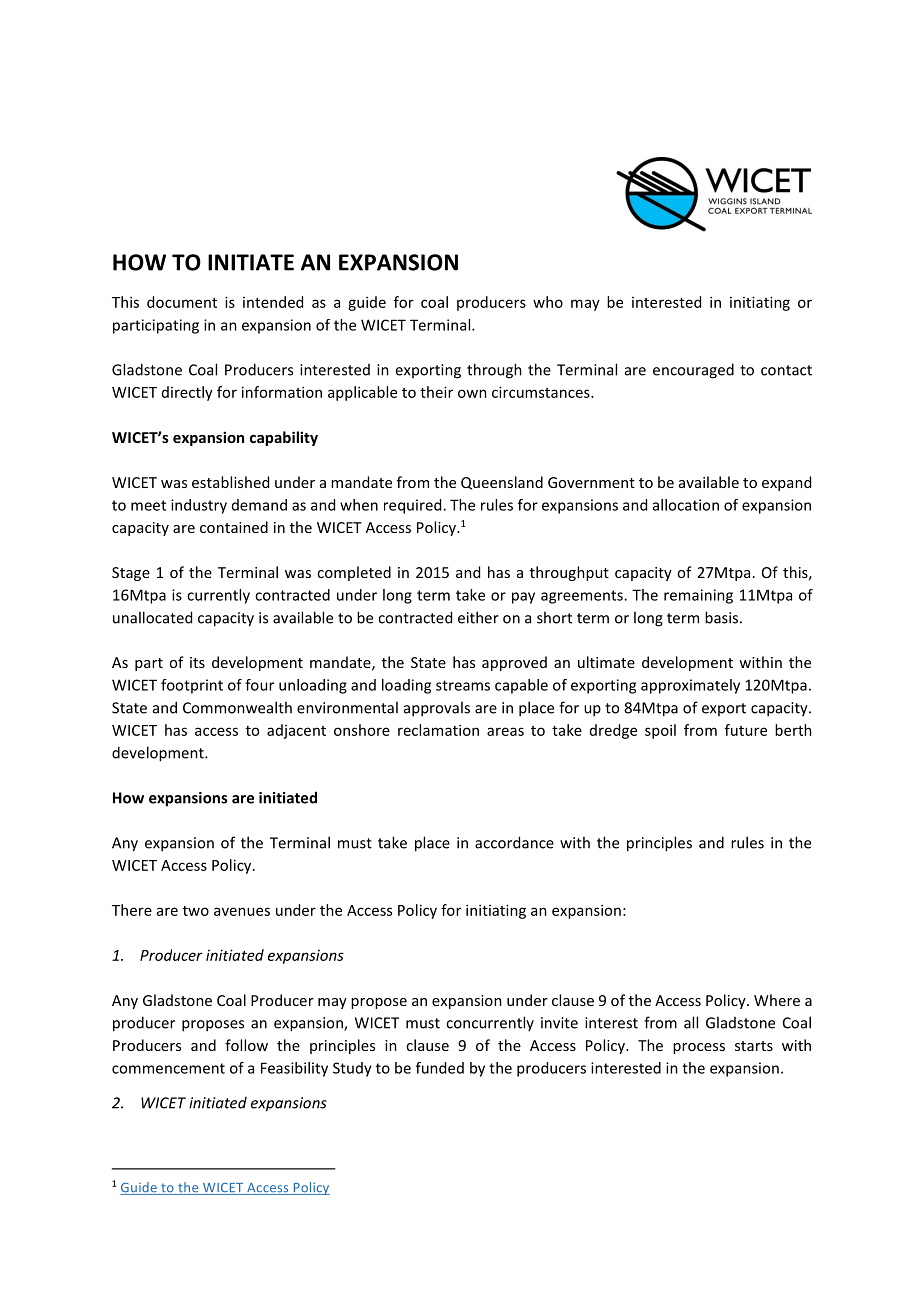 This document has width=924, height=1308. Describe the element at coordinates (234, 527) in the document. I see `contained` at that location.
